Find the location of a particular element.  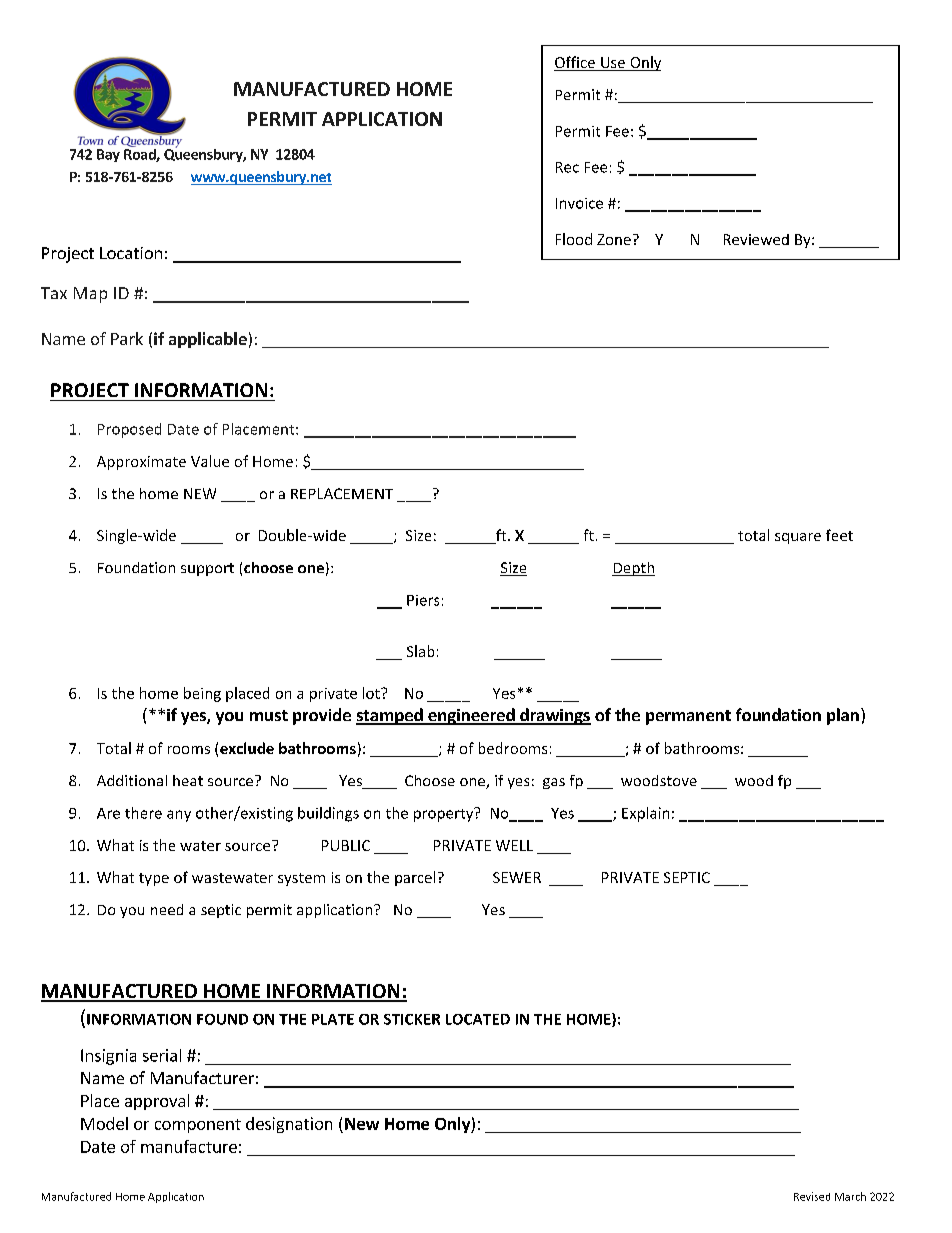

Slab is located at coordinates (420, 651).
